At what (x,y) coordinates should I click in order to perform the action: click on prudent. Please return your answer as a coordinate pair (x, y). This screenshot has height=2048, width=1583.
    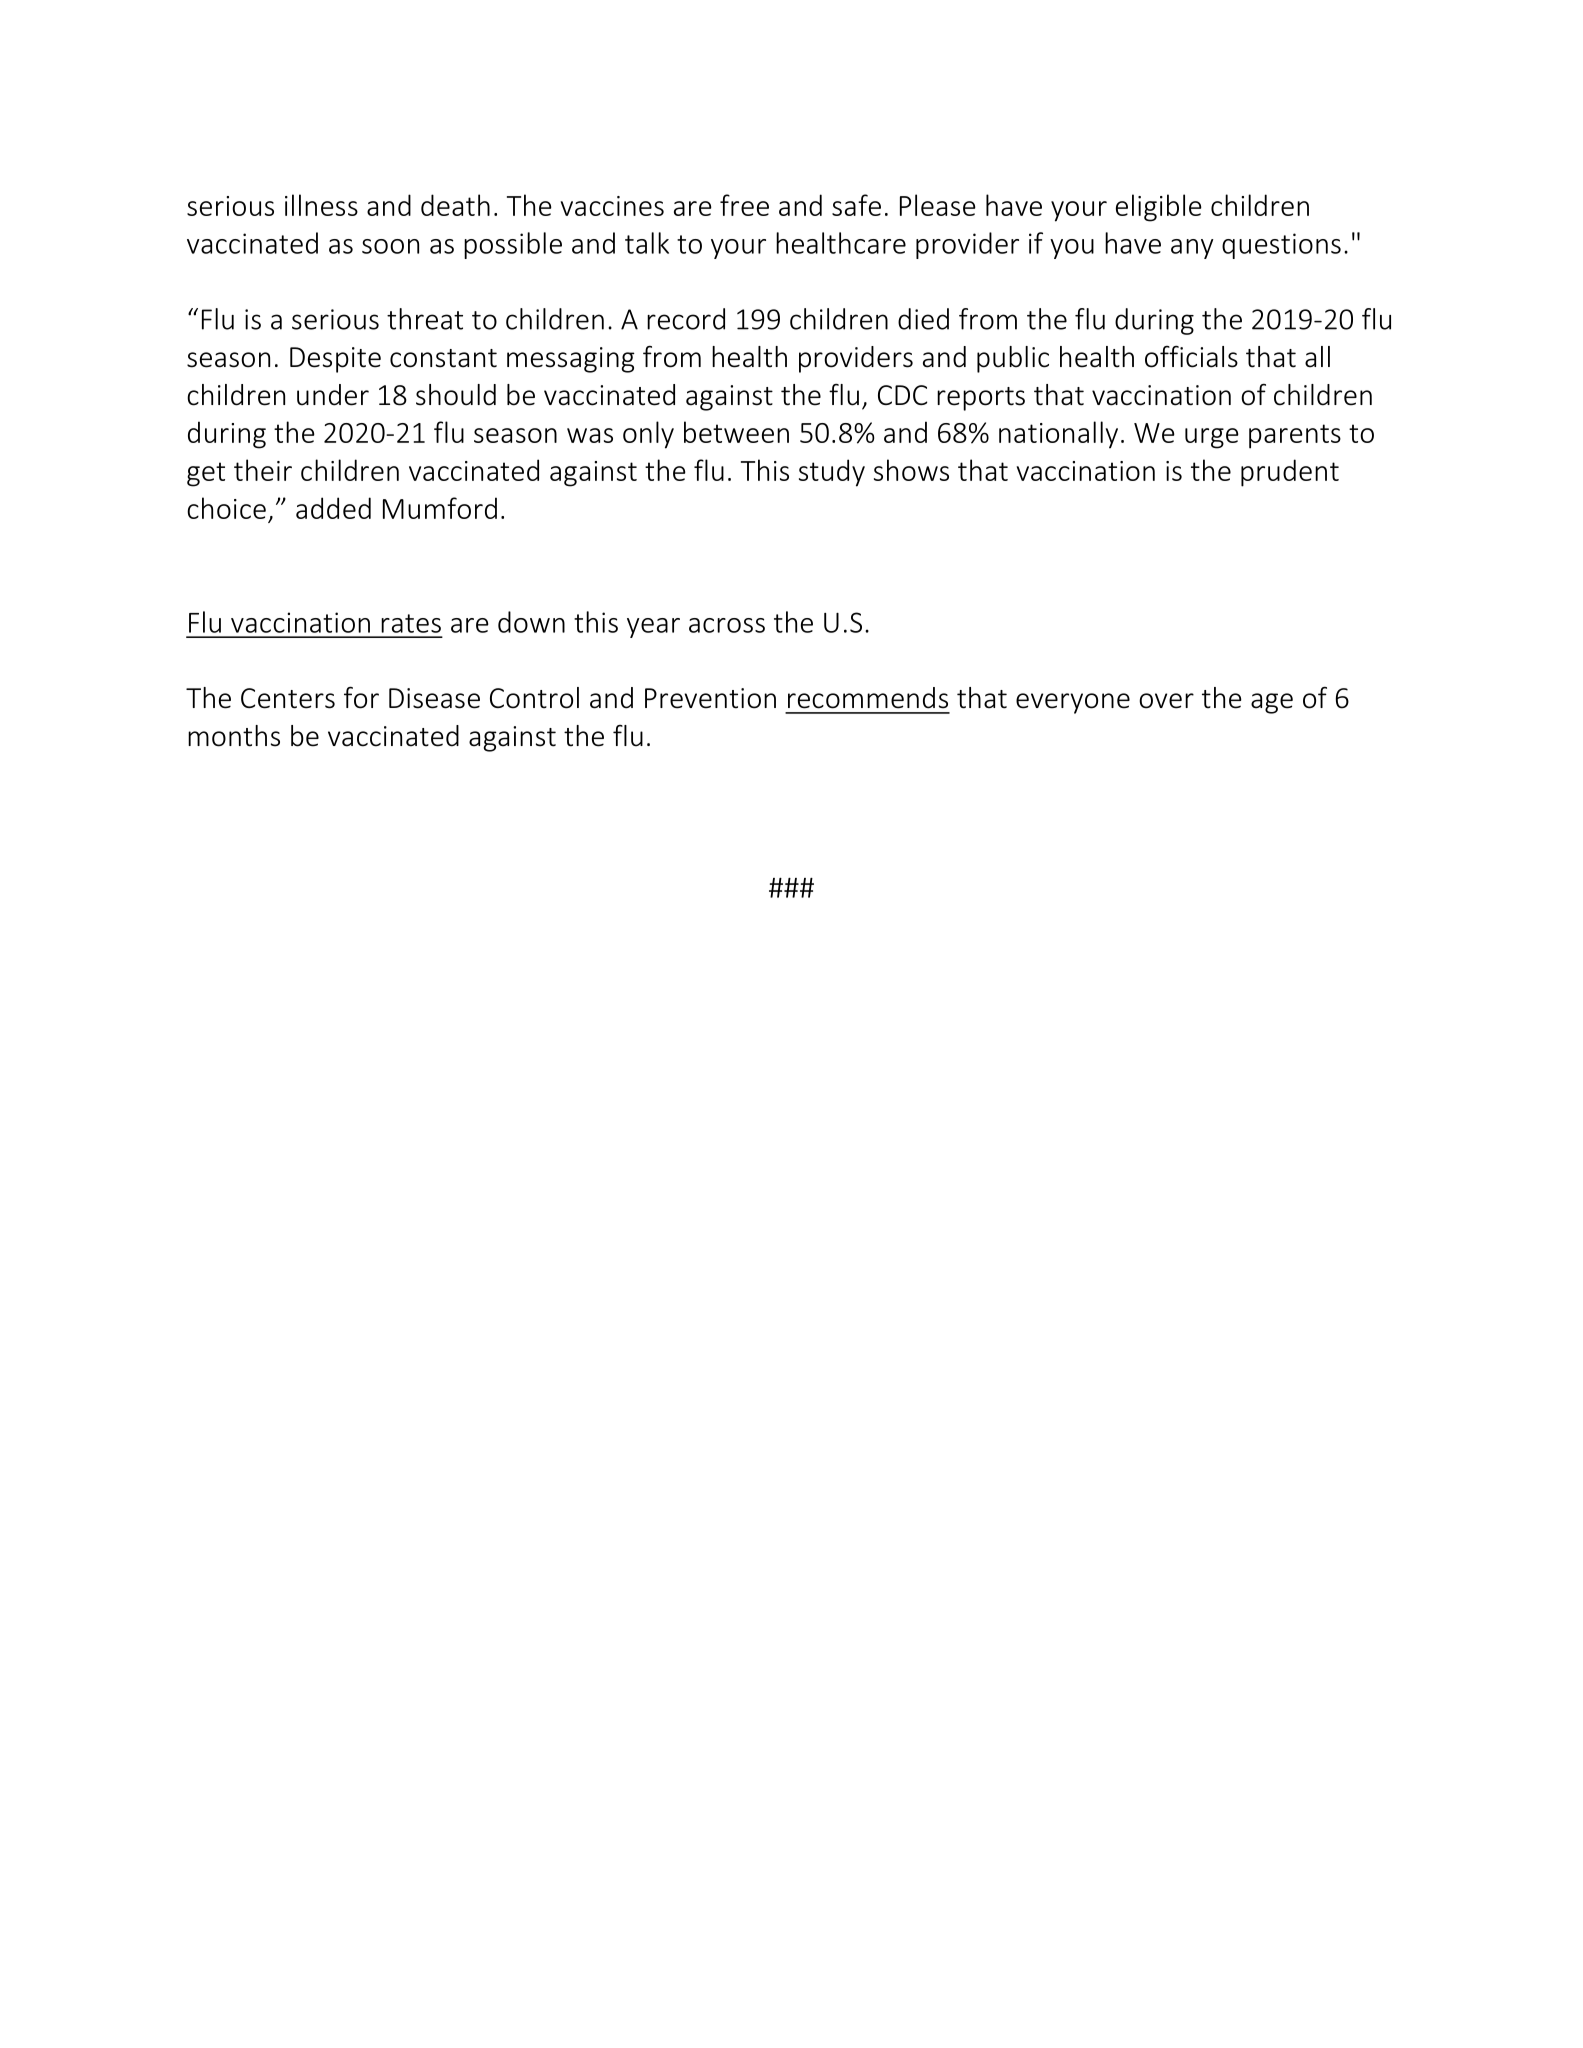
    Looking at the image, I should click on (1290, 473).
